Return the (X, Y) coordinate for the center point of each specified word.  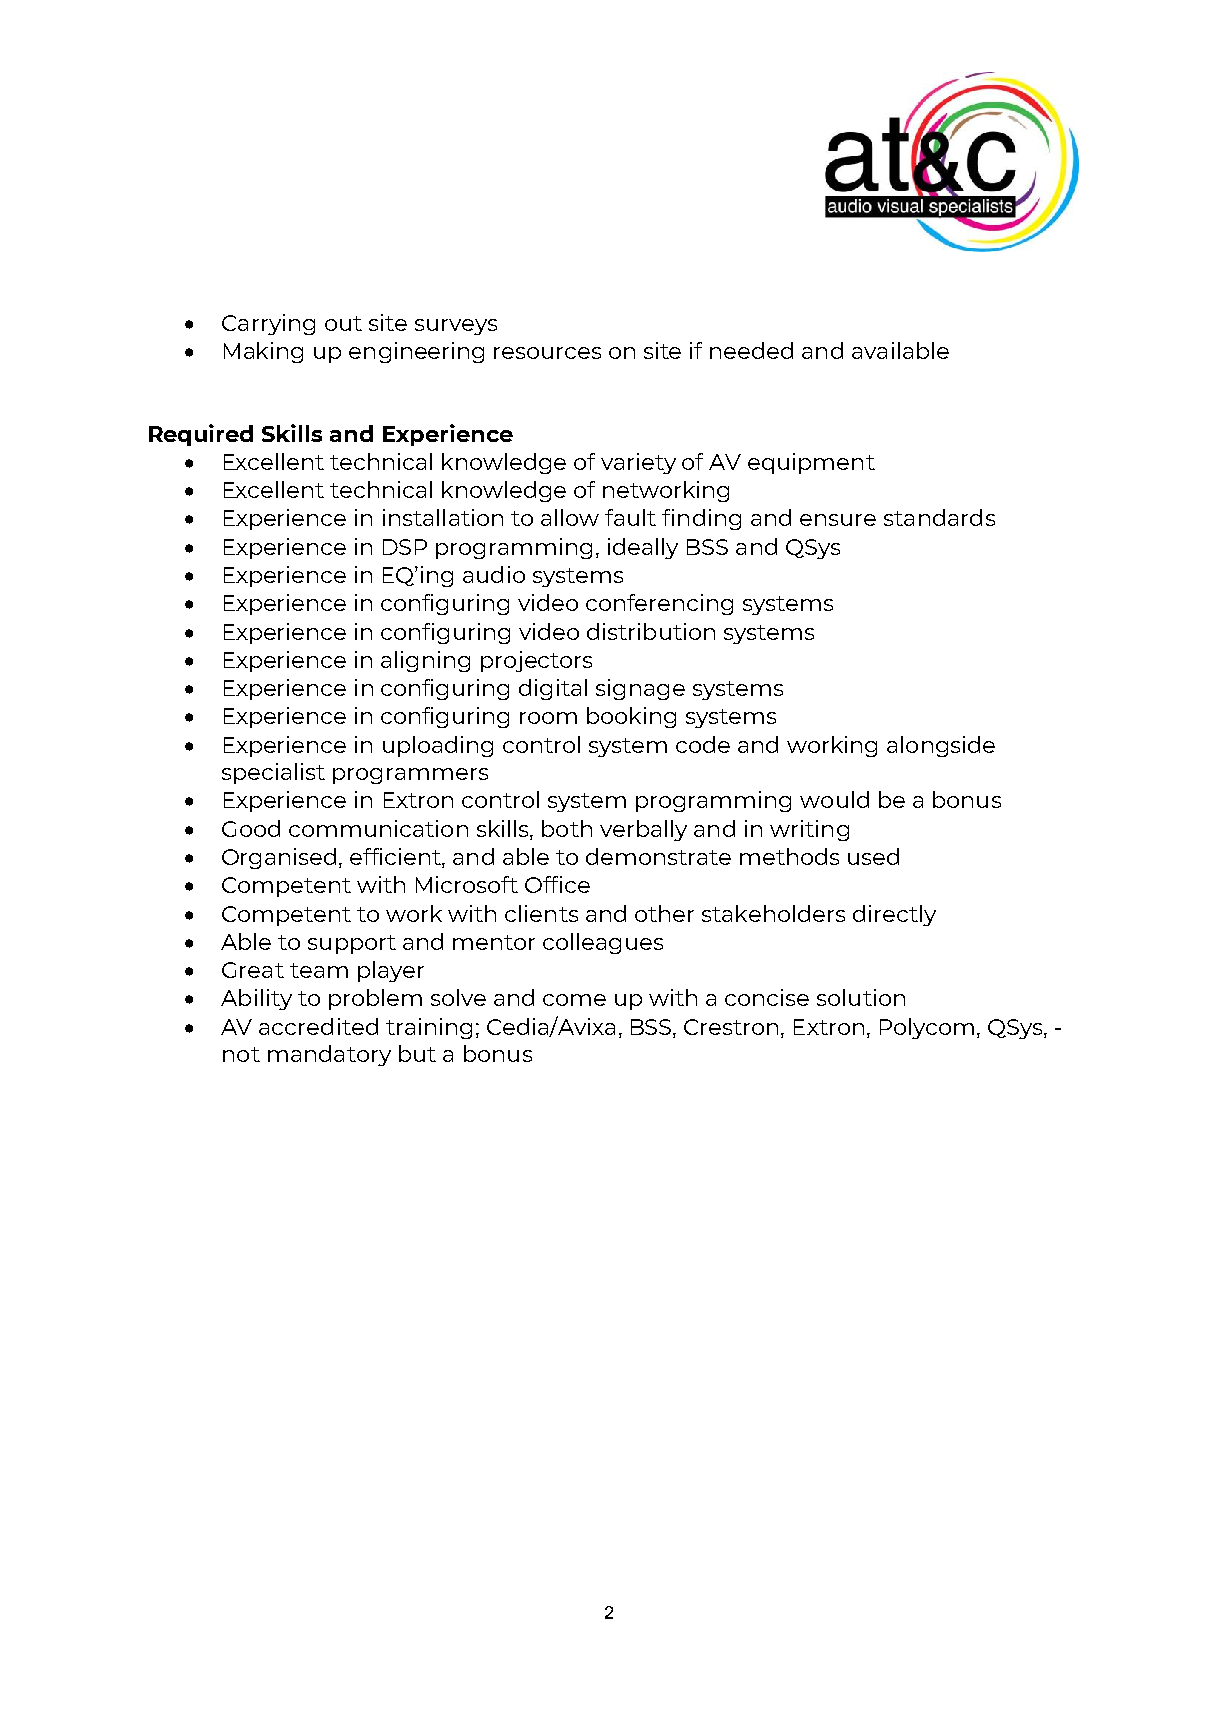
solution (861, 997)
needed (751, 350)
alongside (941, 746)
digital (553, 689)
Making (263, 352)
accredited (318, 1026)
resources (547, 353)
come (574, 1000)
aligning (425, 661)
